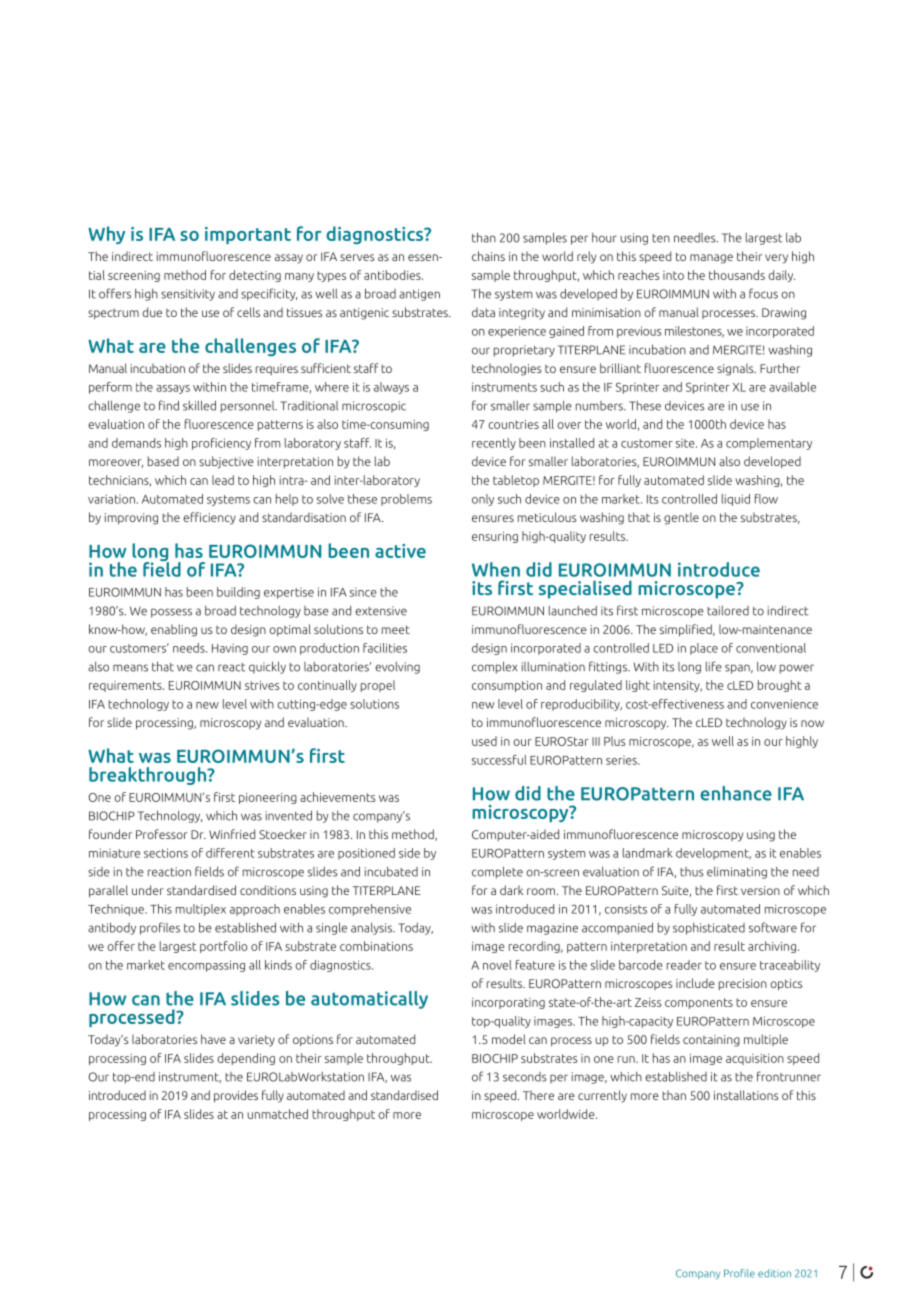 The image size is (924, 1308). I want to click on When, so click(496, 569).
